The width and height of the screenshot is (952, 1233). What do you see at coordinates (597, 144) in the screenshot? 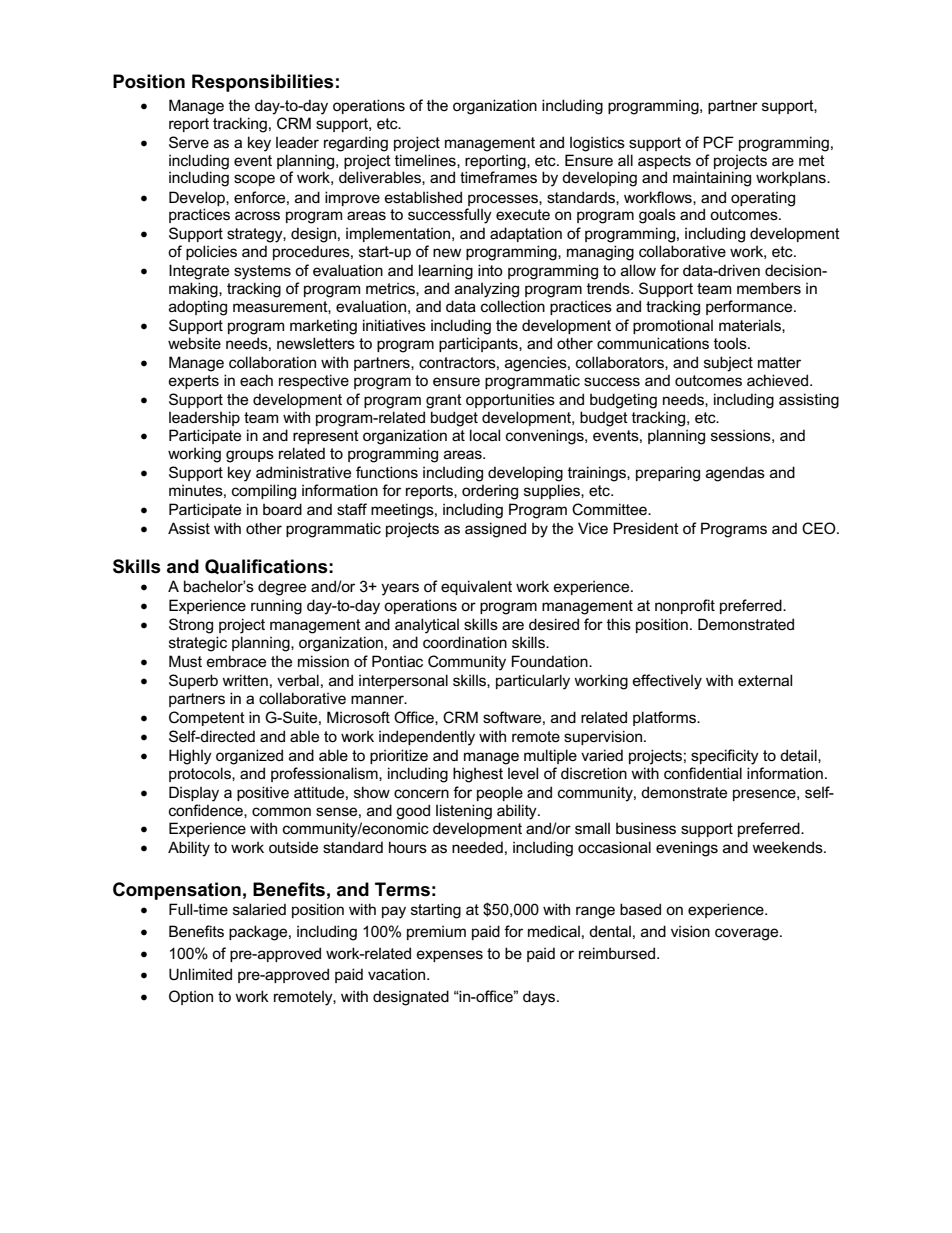
I see `logistics` at bounding box center [597, 144].
